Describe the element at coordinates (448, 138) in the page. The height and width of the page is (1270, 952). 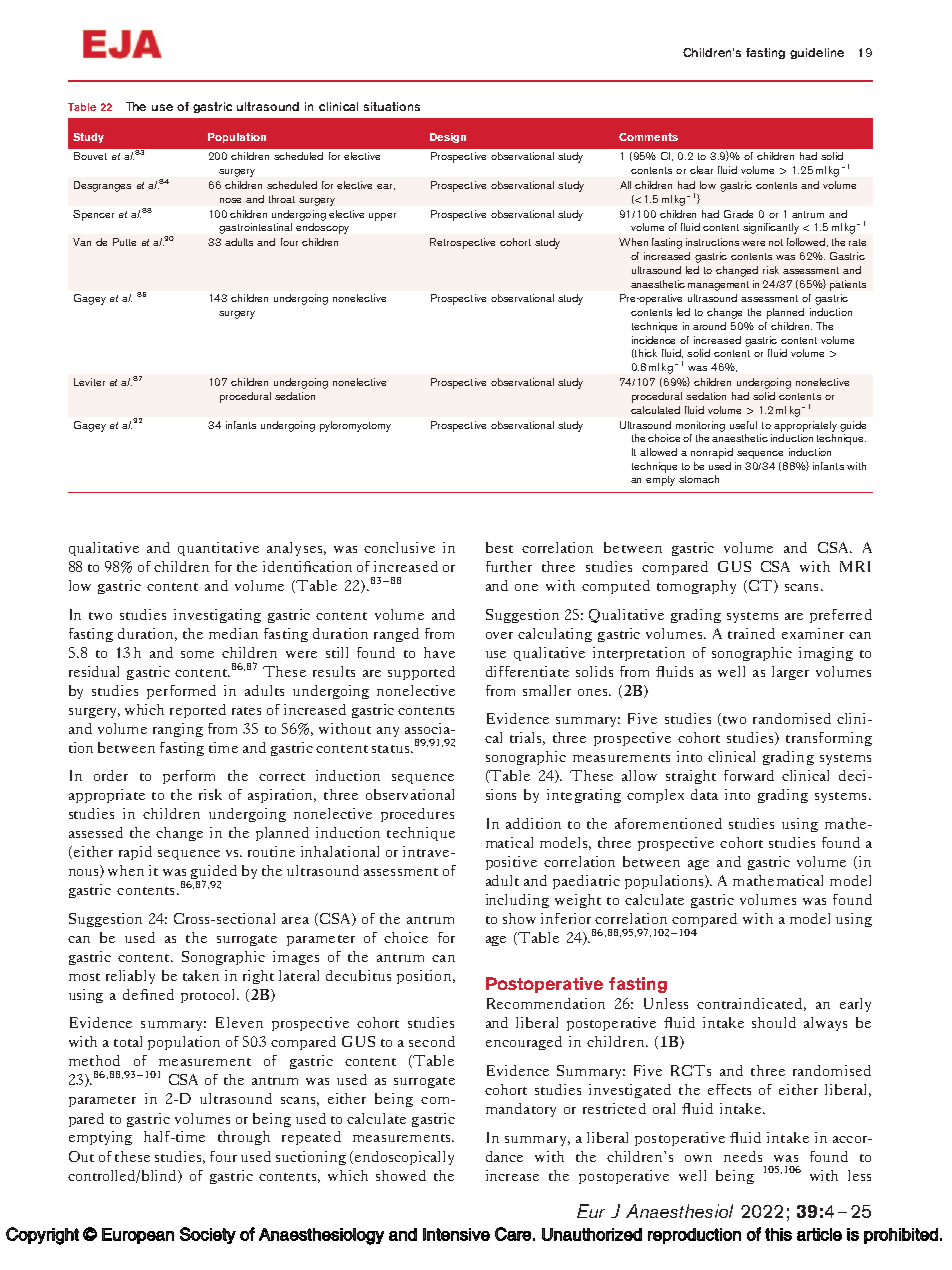
I see `Design` at that location.
